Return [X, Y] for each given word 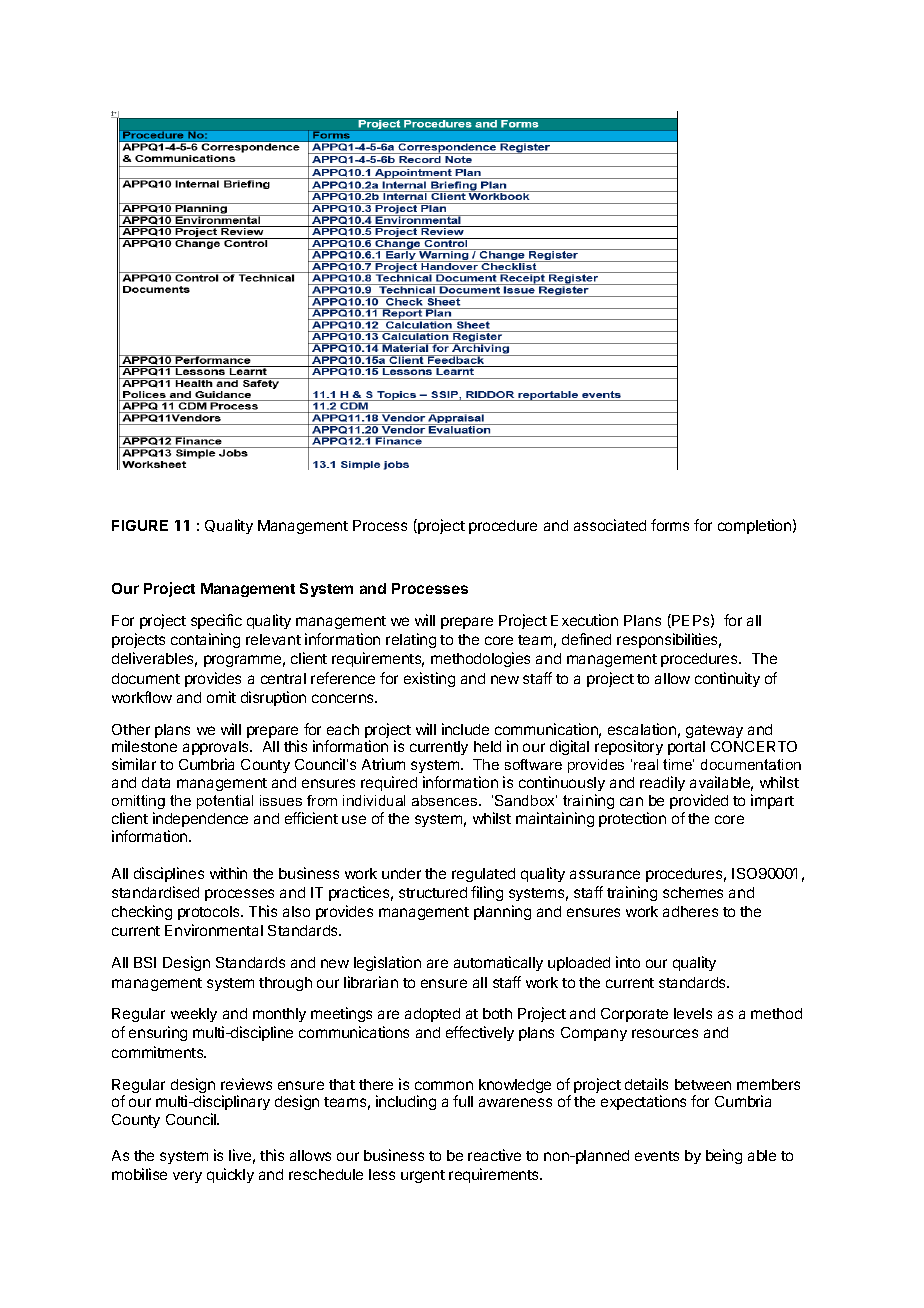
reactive [494, 1155]
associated [610, 525]
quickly [230, 1175]
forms [670, 525]
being [724, 1156]
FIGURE [140, 525]
